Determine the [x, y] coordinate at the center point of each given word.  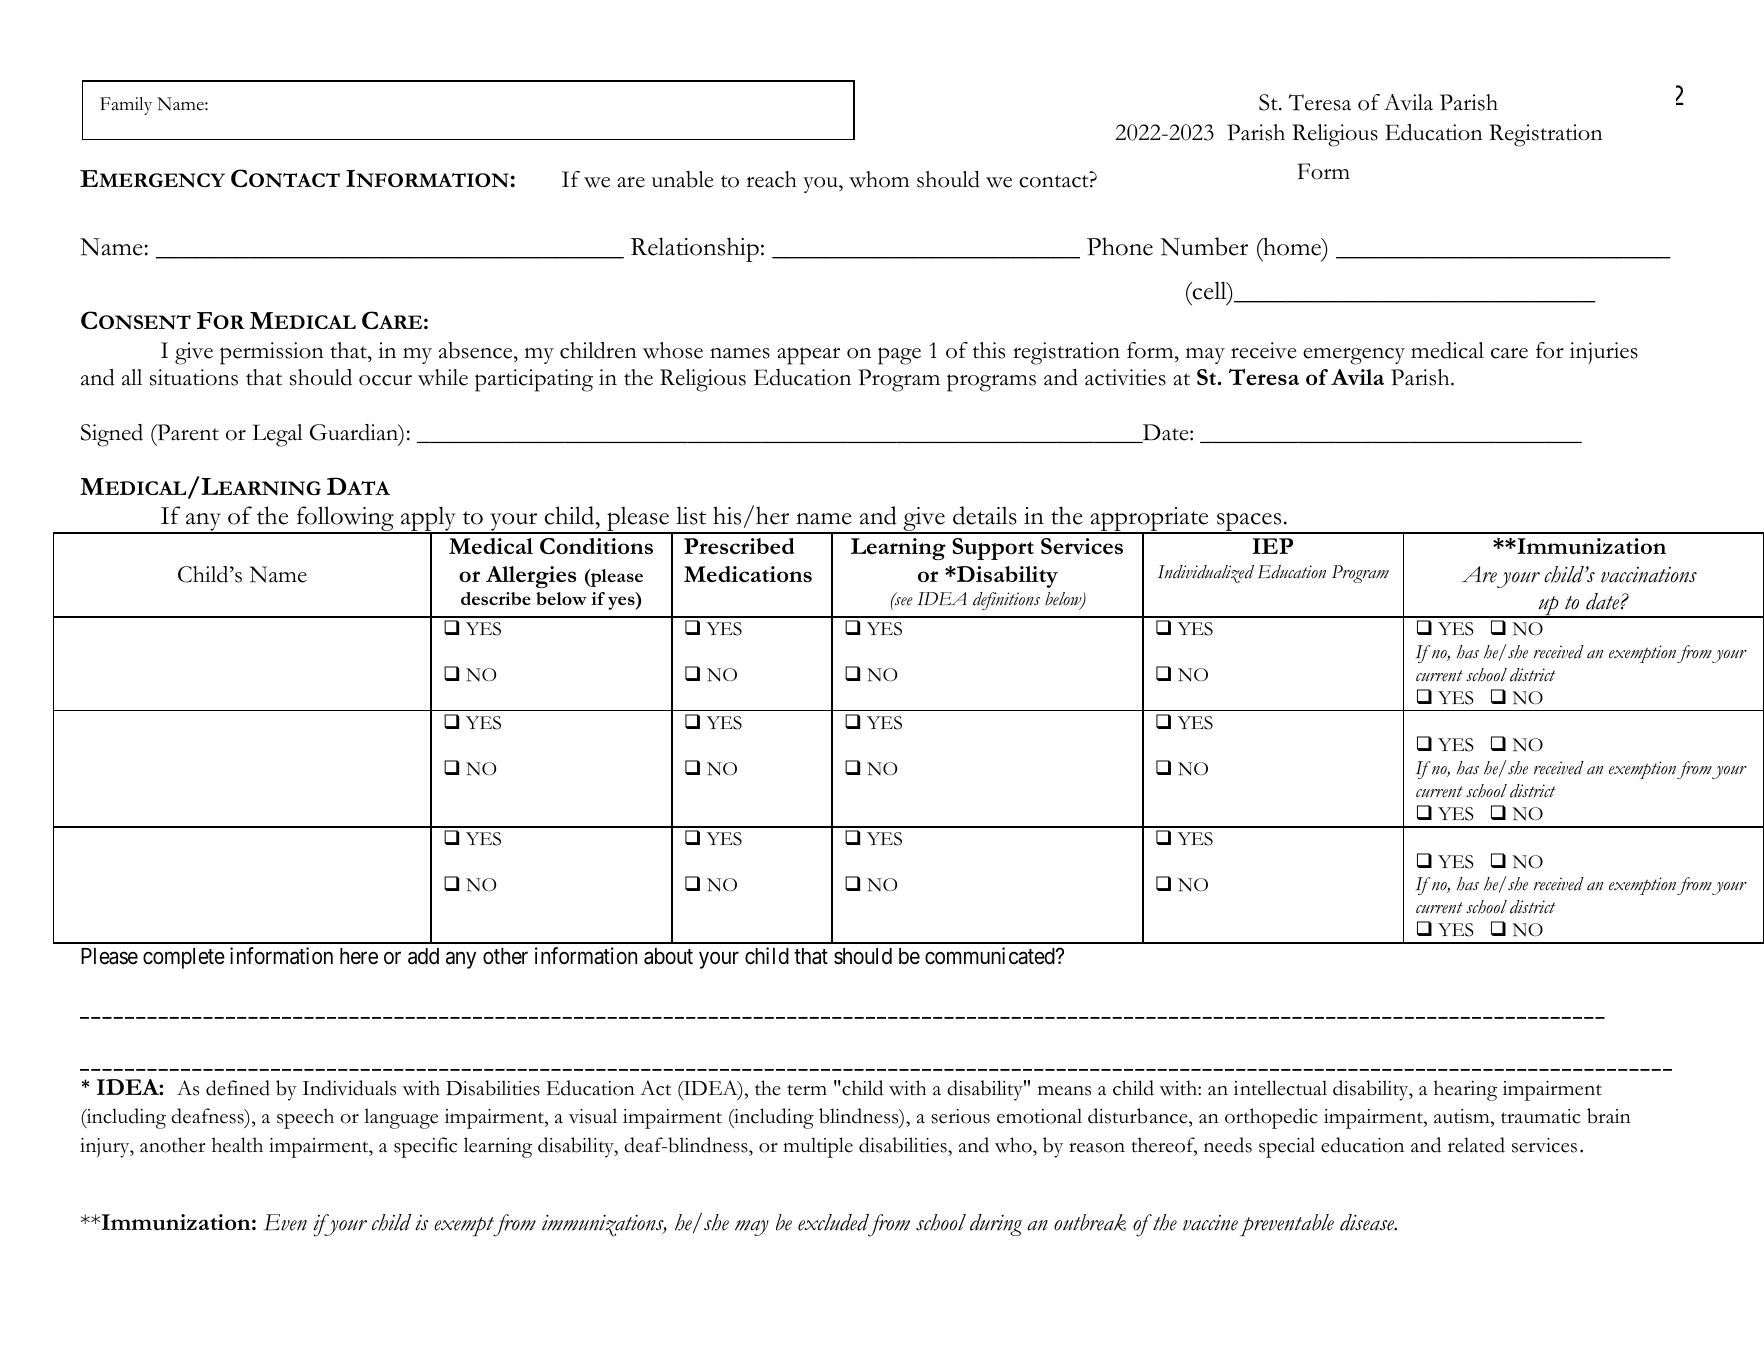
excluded [833, 1222]
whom [879, 179]
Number [1204, 246]
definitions [1006, 601]
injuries [1604, 353]
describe [496, 598]
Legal [277, 435]
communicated [991, 956]
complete [184, 958]
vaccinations [1649, 575]
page [899, 356]
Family [126, 106]
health [237, 1145]
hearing [1465, 1090]
